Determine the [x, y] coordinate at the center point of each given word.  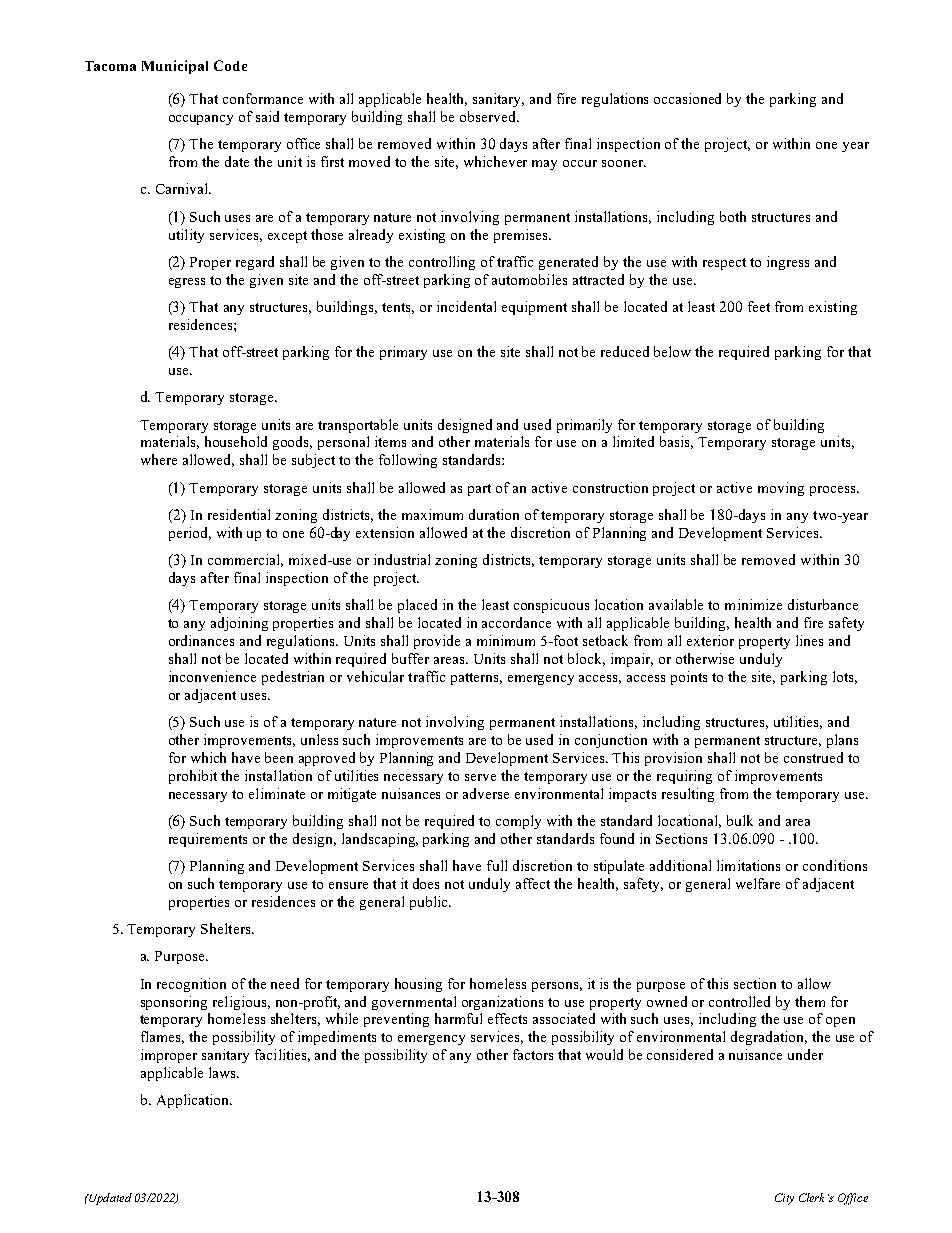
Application [194, 1101]
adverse [486, 793]
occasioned [687, 98]
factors [533, 1054]
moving [781, 489]
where [159, 459]
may [544, 165]
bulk [740, 820]
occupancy [201, 120]
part [479, 490]
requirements [208, 840]
